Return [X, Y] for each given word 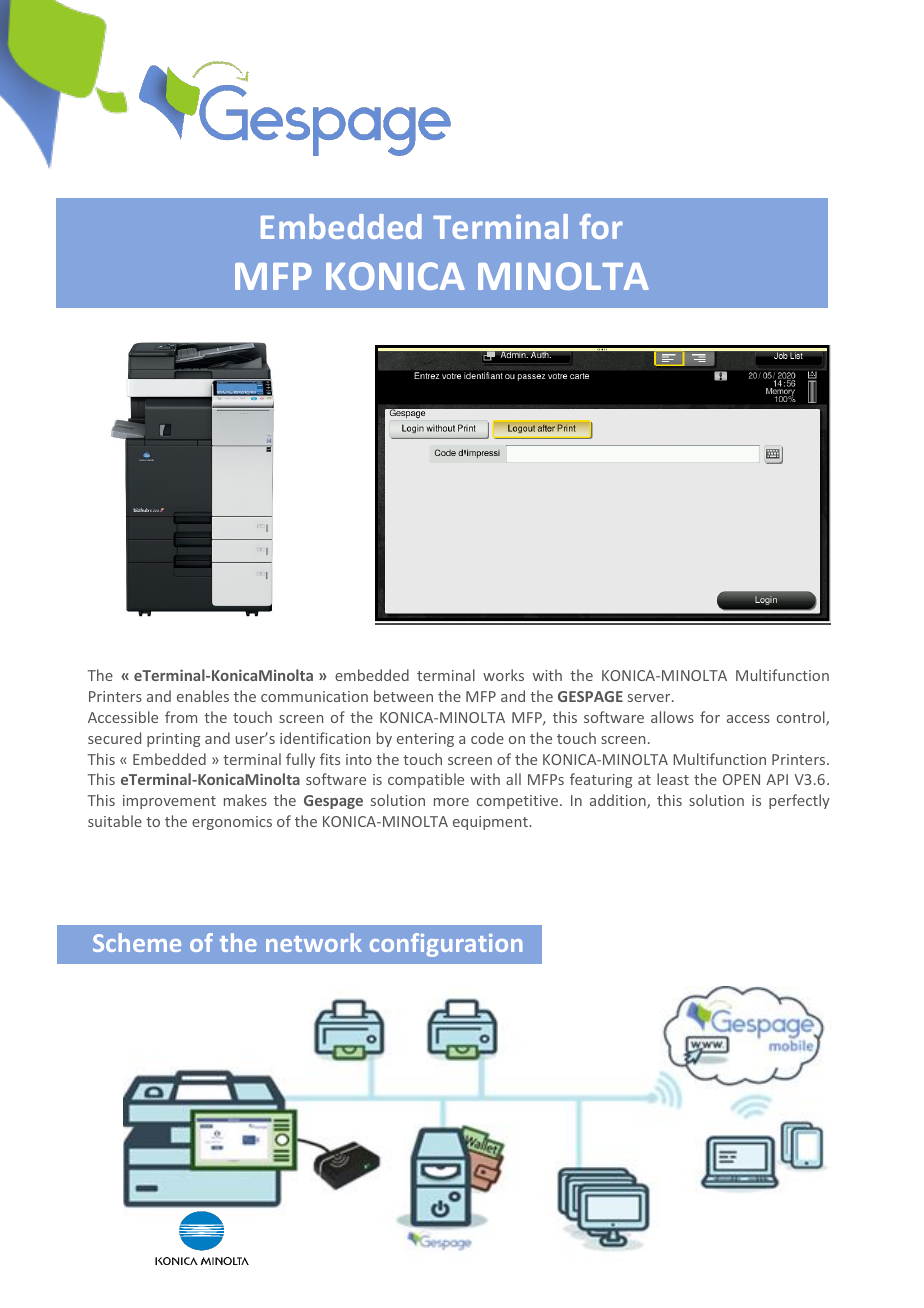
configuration [446, 945]
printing [173, 740]
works [503, 675]
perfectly [799, 801]
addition [619, 801]
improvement [169, 802]
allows [672, 717]
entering [425, 740]
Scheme [137, 942]
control [802, 718]
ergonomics [232, 823]
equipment [491, 823]
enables [203, 696]
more [451, 802]
